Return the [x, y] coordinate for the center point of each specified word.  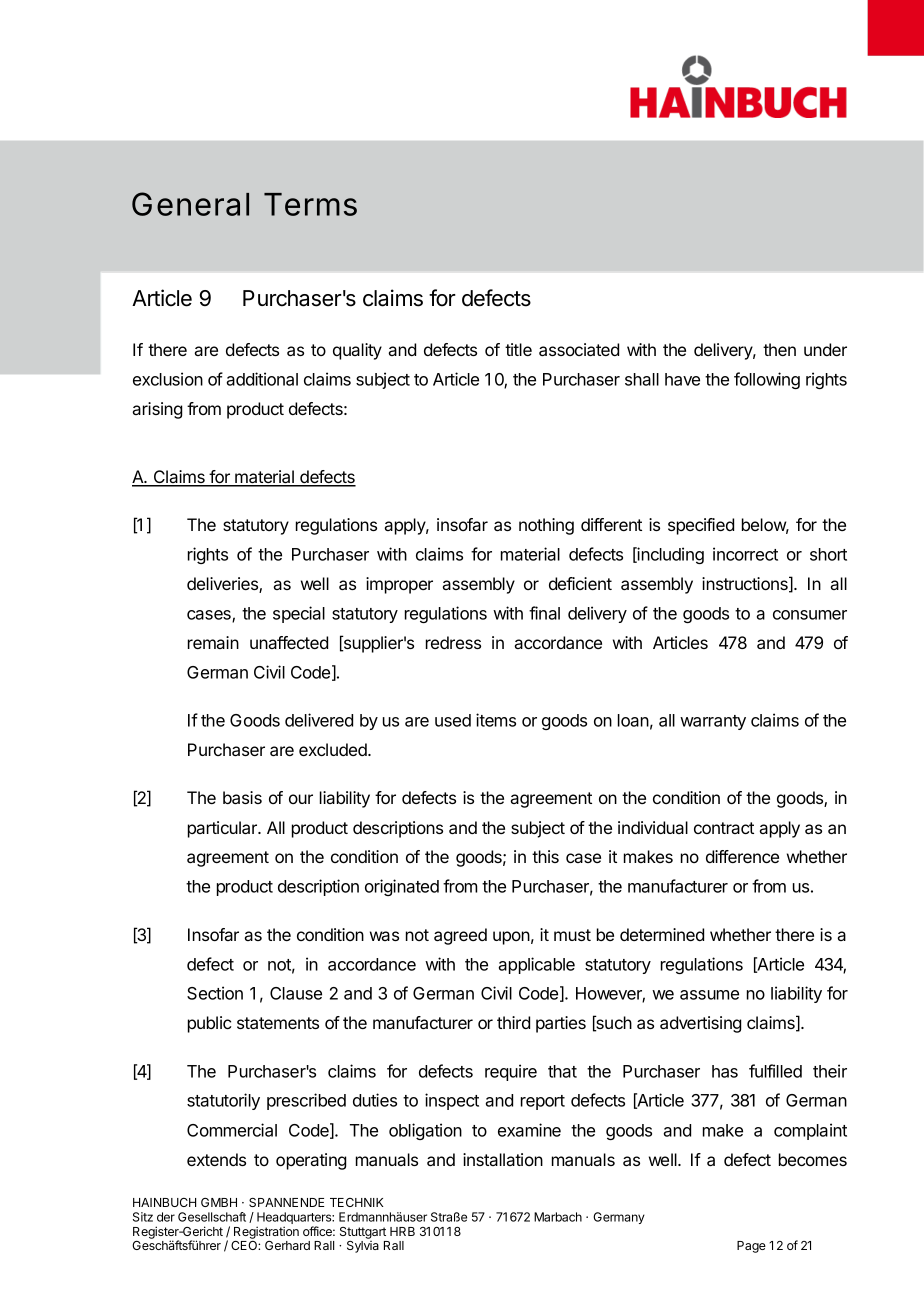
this [545, 856]
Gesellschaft [212, 1217]
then [779, 349]
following [767, 380]
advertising [700, 1024]
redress [453, 642]
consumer [810, 615]
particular [224, 829]
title [518, 349]
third [513, 1022]
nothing [546, 526]
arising [157, 410]
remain [213, 642]
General [190, 204]
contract [724, 828]
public [209, 1024]
